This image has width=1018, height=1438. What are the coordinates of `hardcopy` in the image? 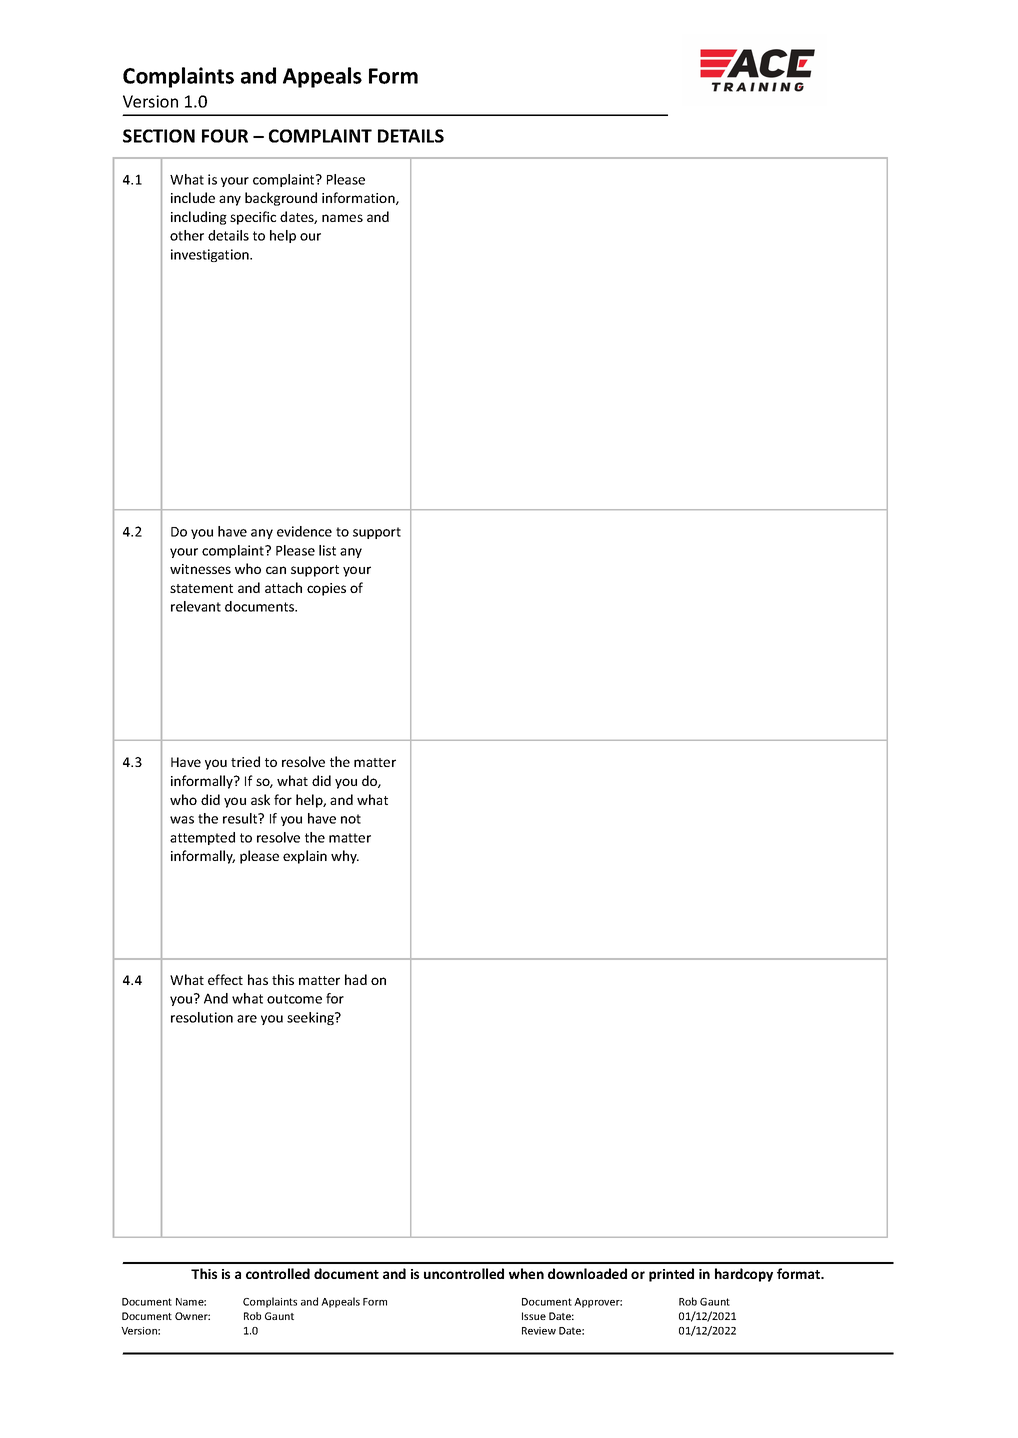 It's located at (744, 1275).
